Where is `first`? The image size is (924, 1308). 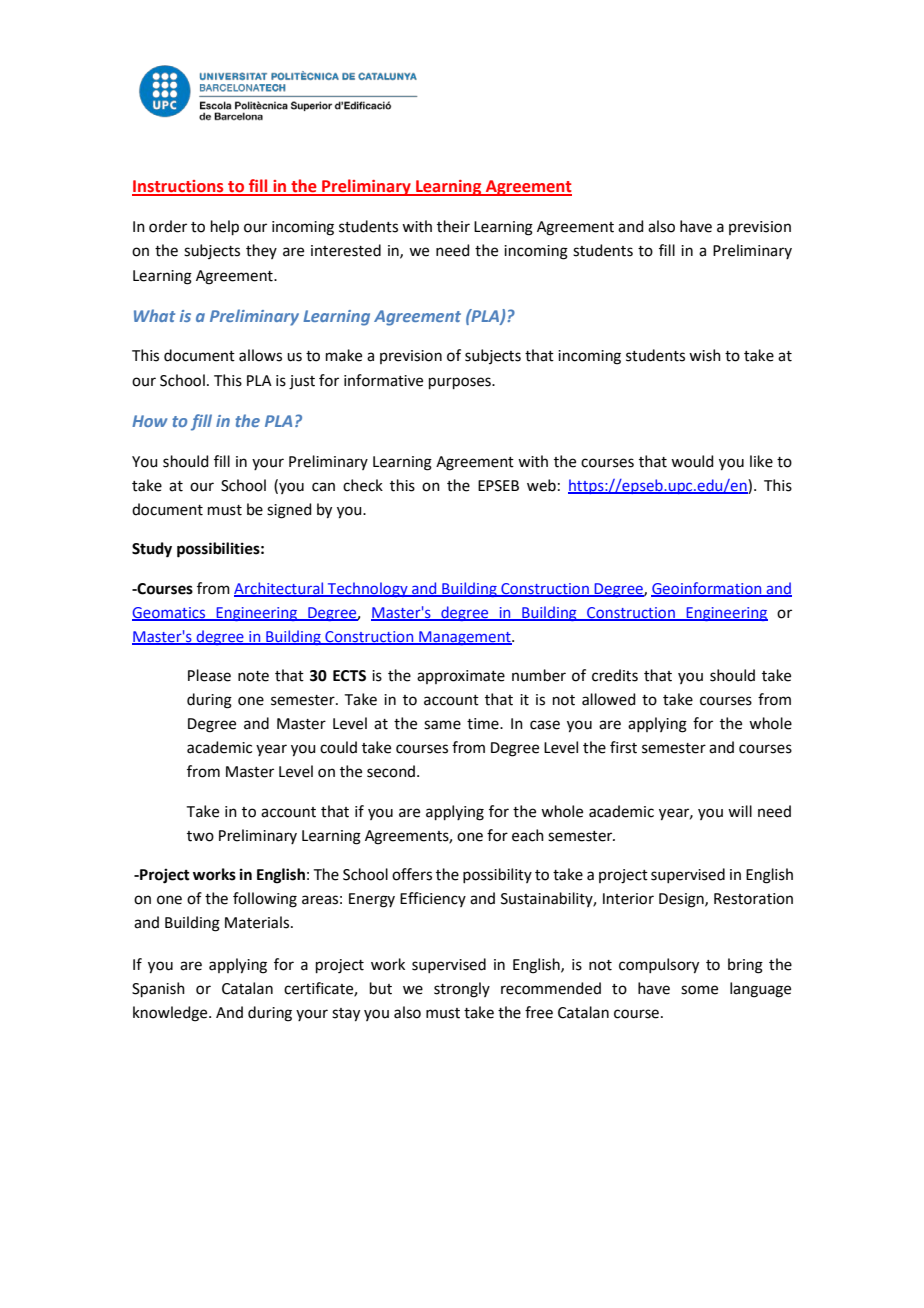
first is located at coordinates (623, 747).
